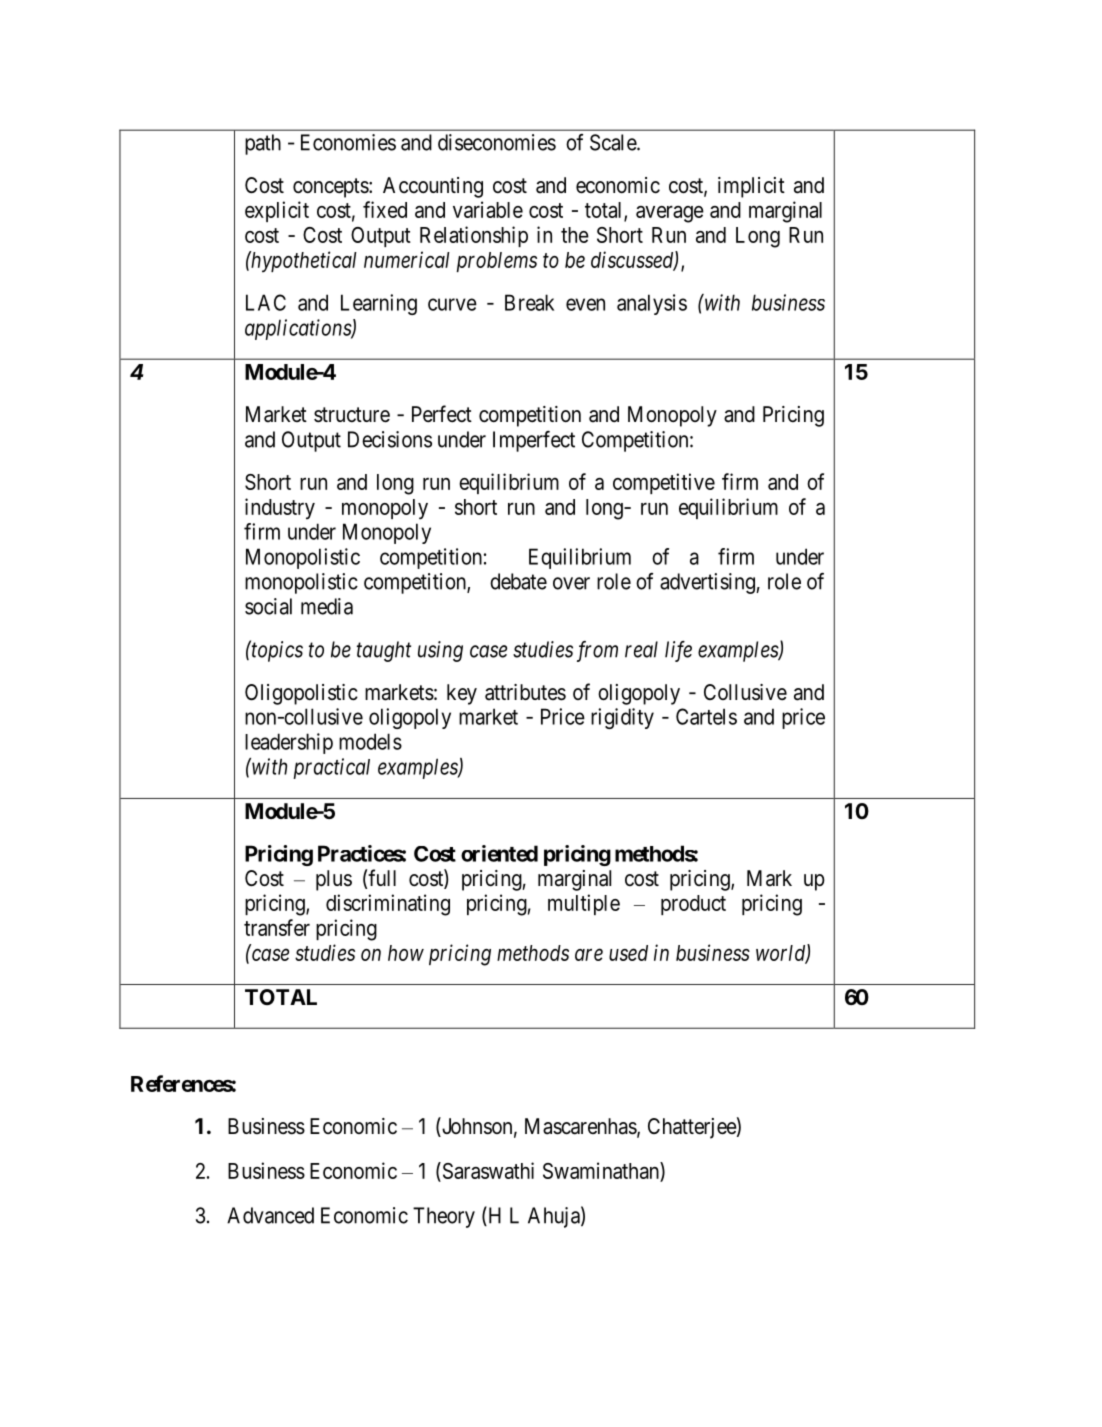  Describe the element at coordinates (670, 214) in the screenshot. I see `average` at that location.
